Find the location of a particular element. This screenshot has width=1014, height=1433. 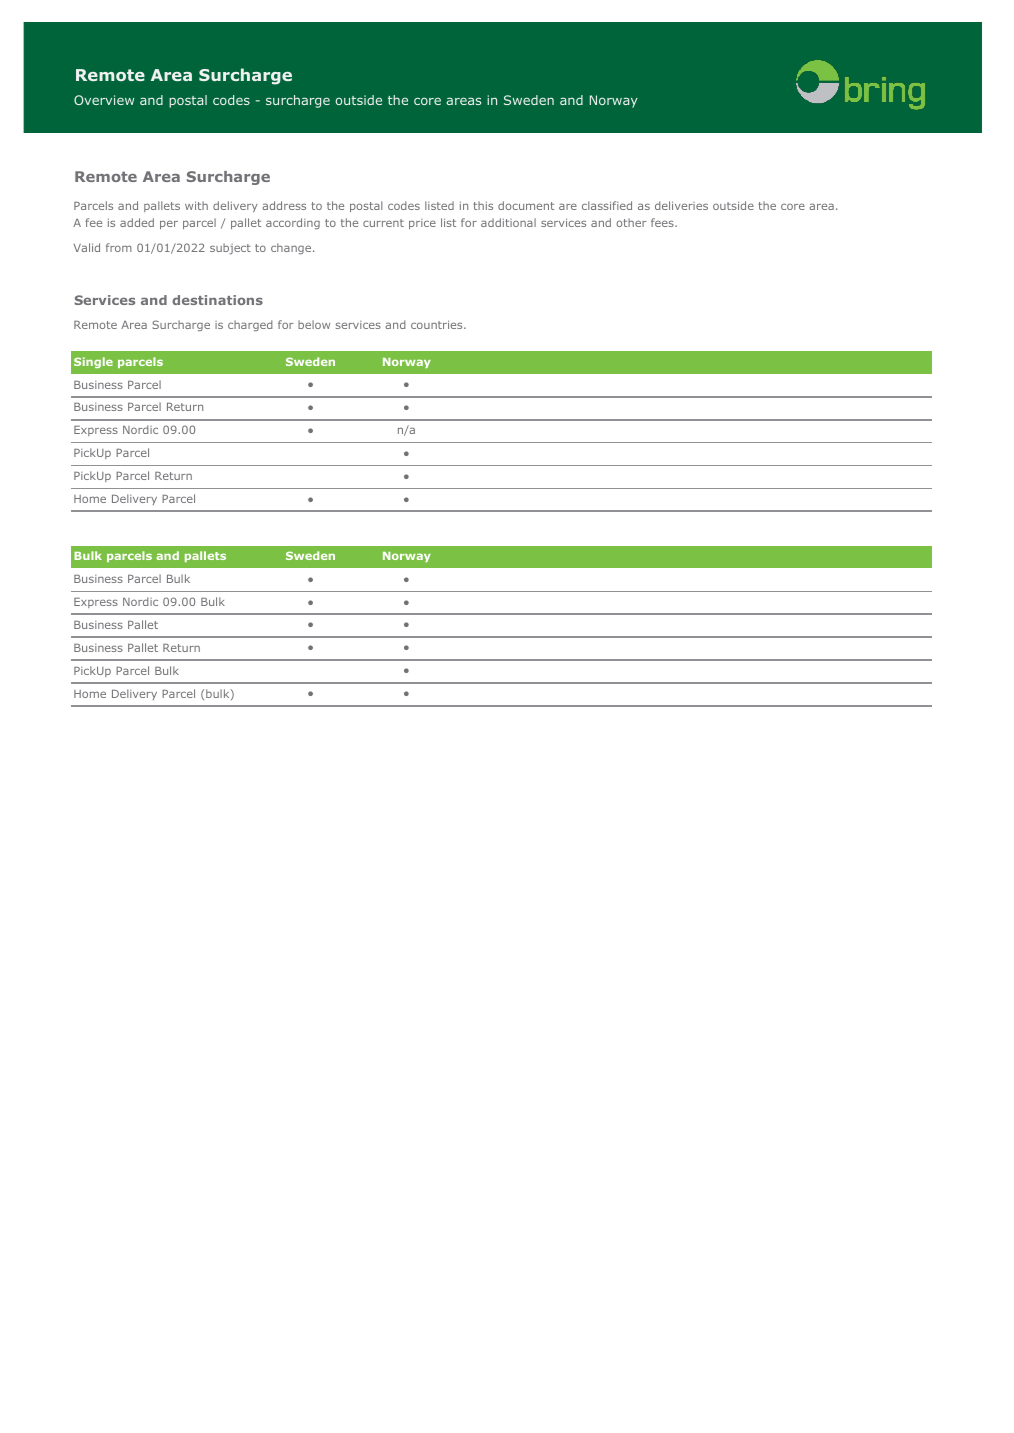

classified is located at coordinates (607, 205).
